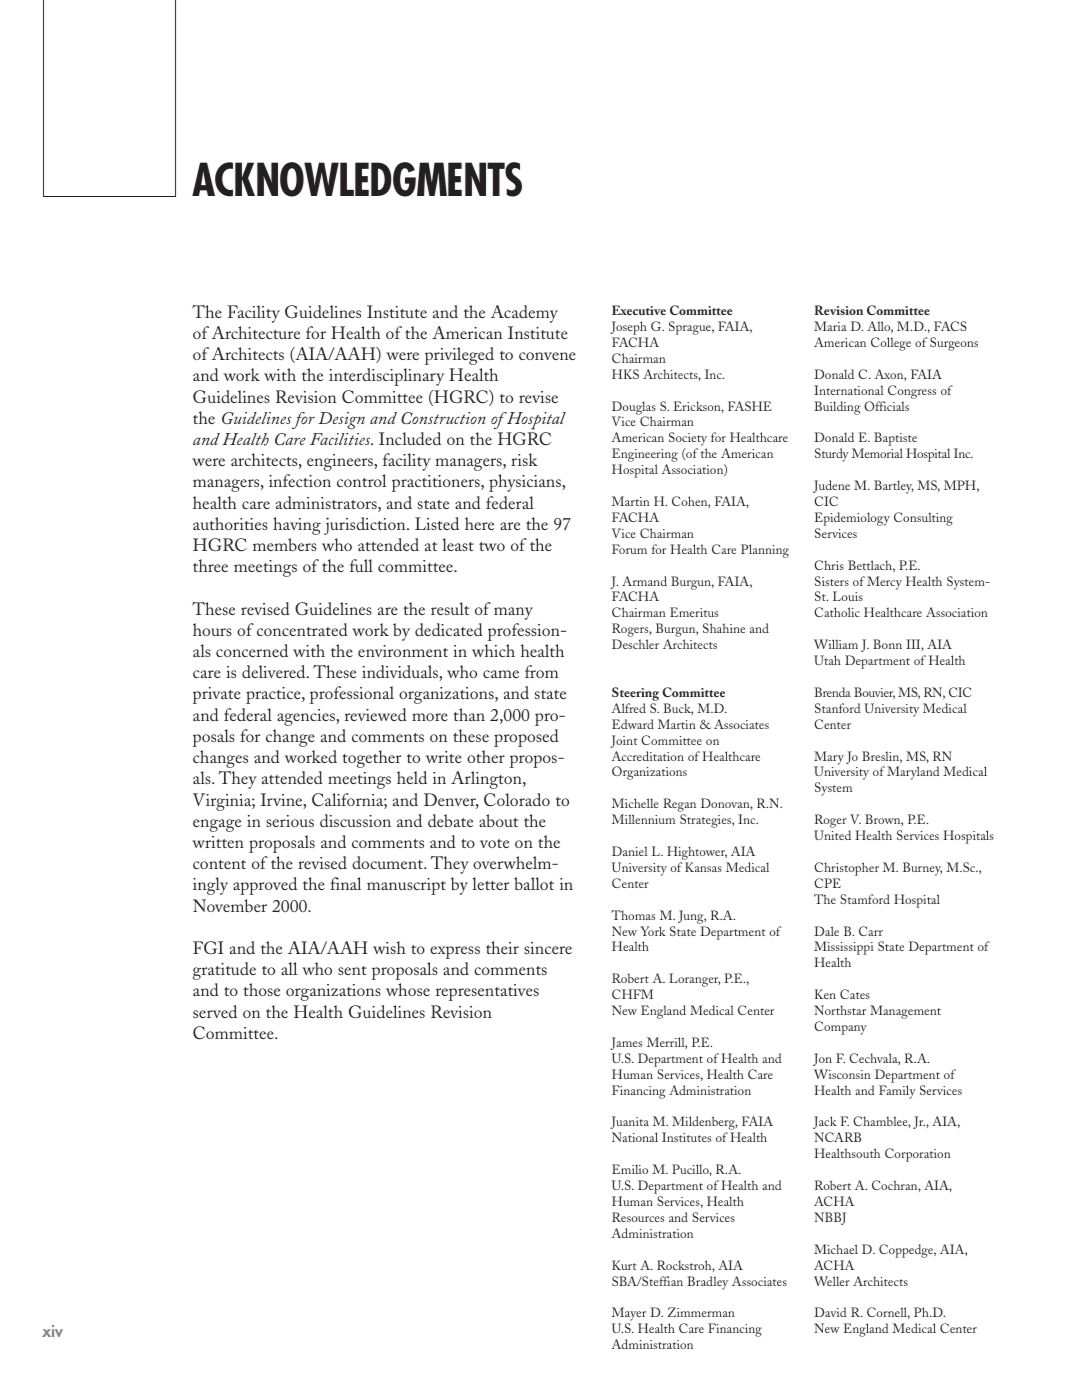 This screenshot has width=1082, height=1400. I want to click on other, so click(486, 756).
